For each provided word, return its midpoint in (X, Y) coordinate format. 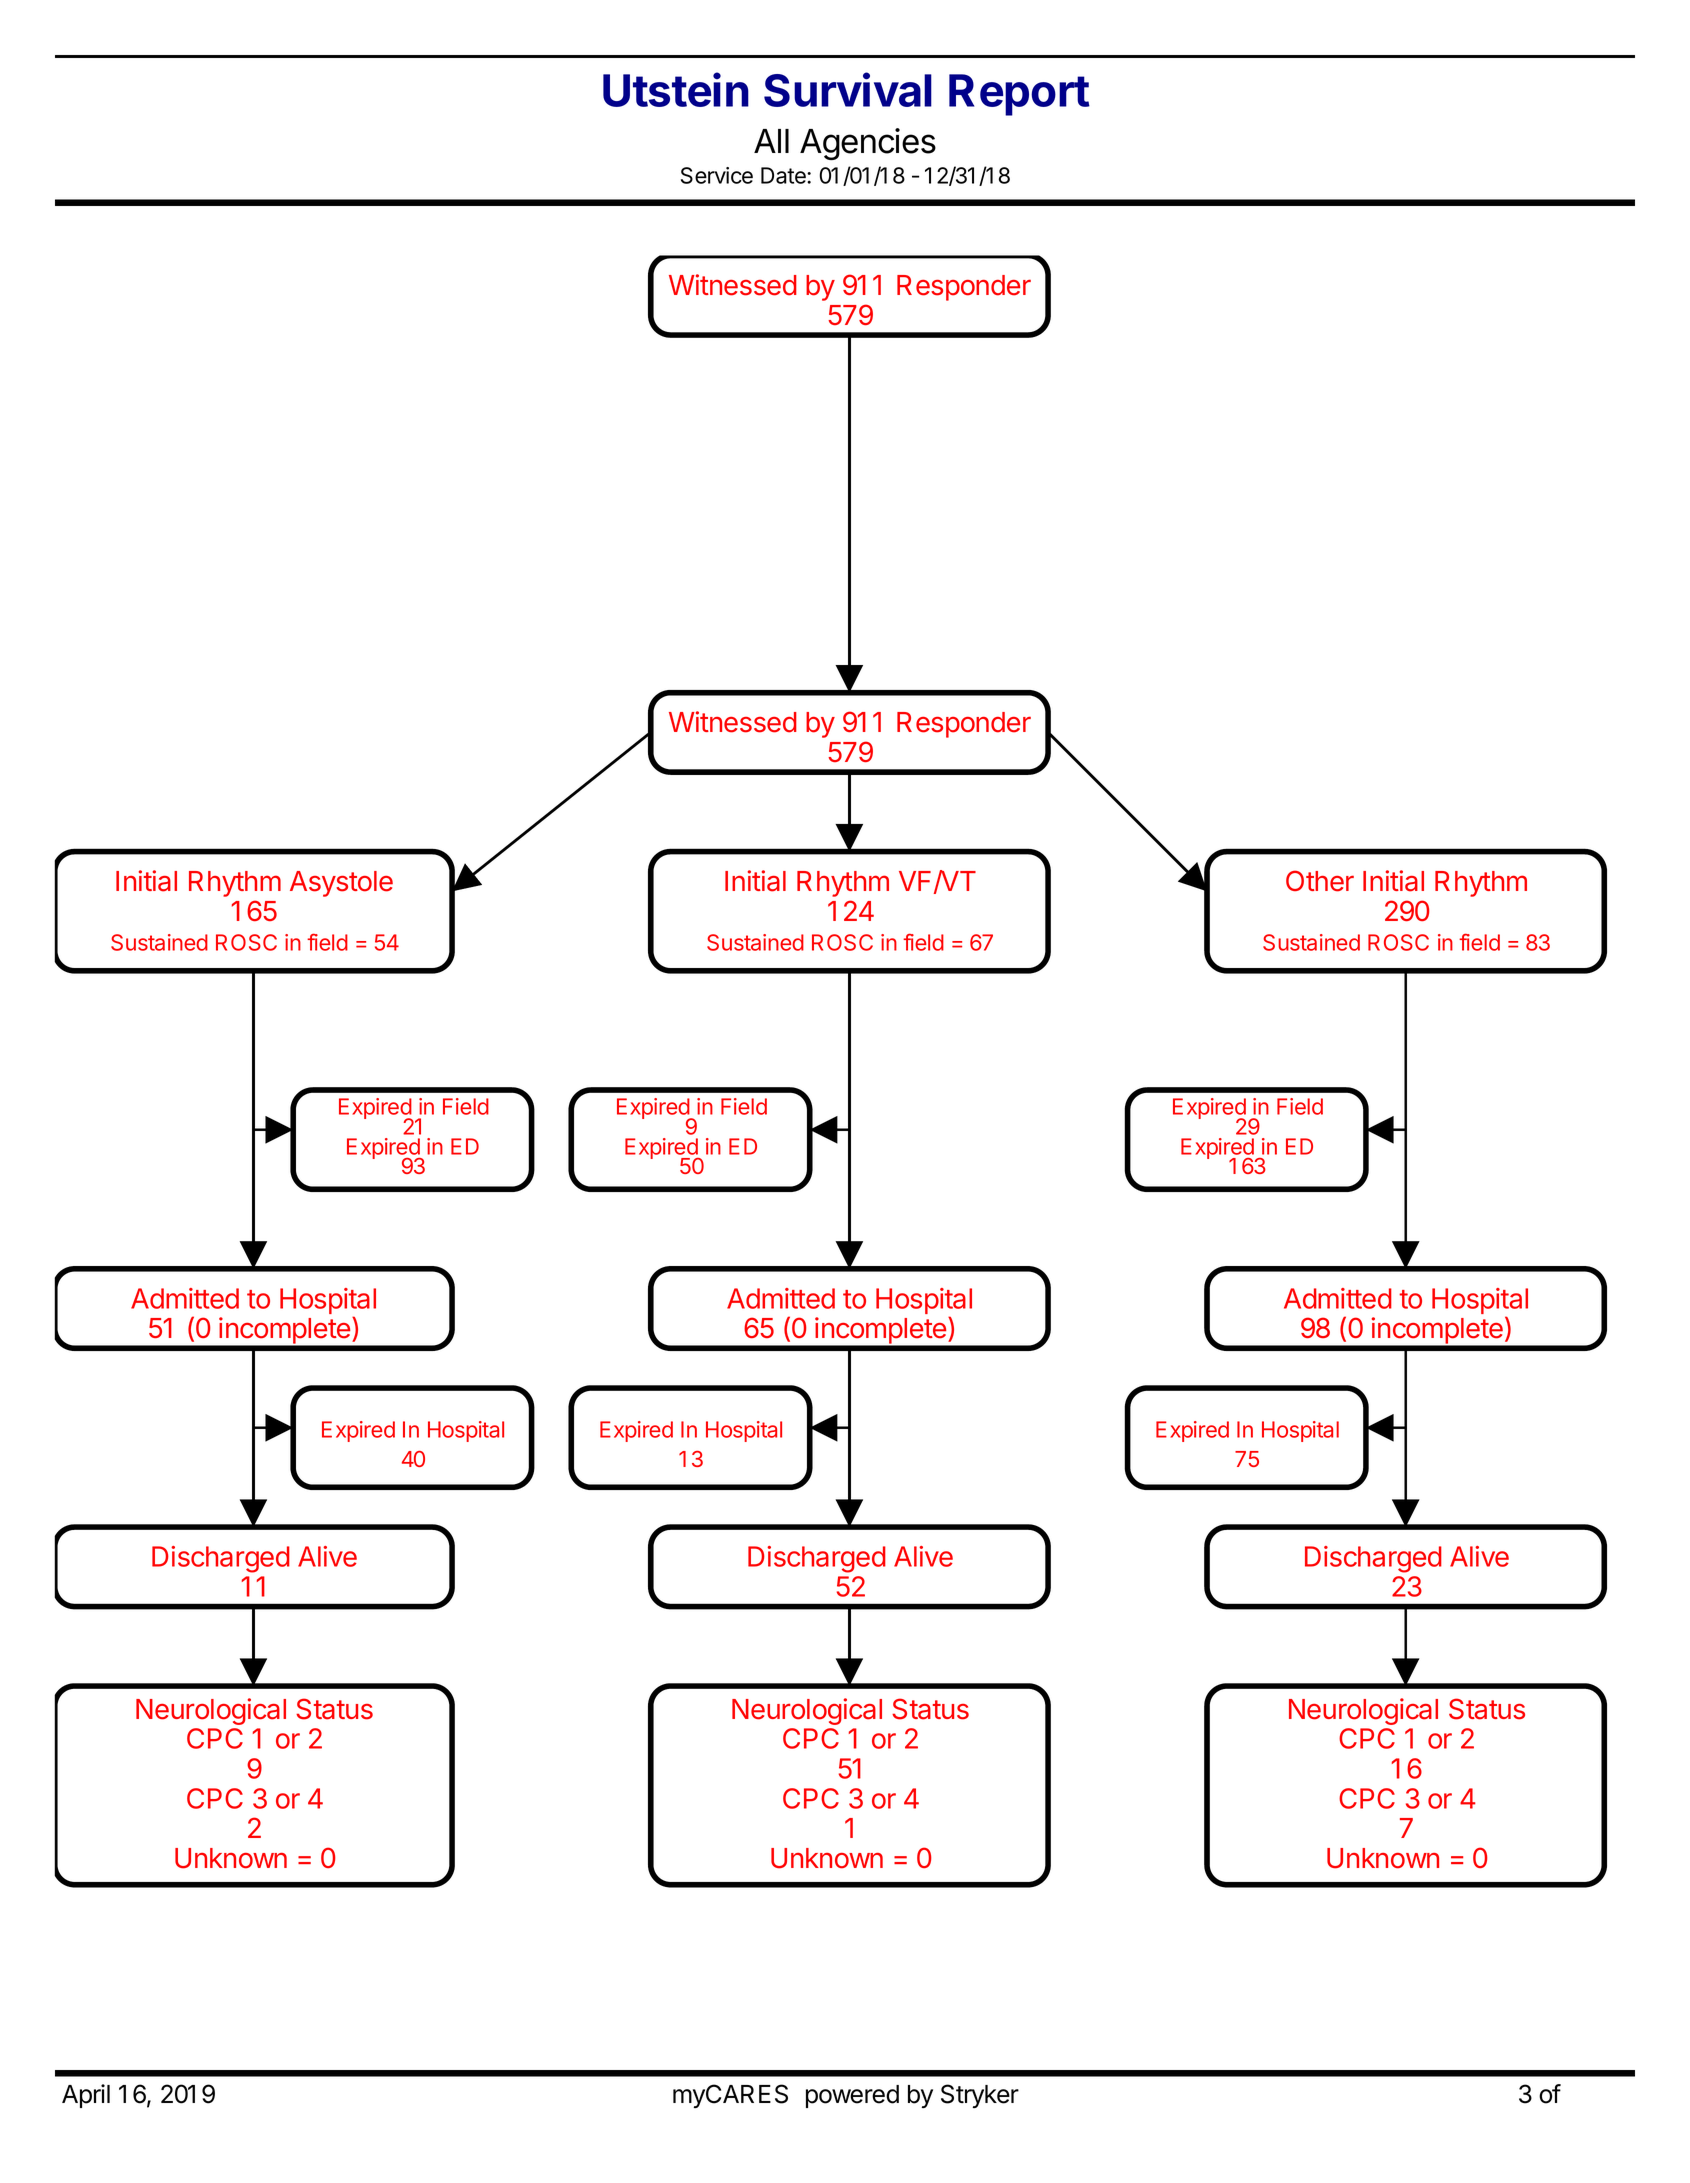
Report (1019, 95)
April (86, 2096)
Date (784, 175)
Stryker (980, 2096)
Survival (848, 89)
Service (717, 175)
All (771, 141)
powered (852, 2096)
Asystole (341, 884)
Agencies (868, 144)
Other (1320, 881)
